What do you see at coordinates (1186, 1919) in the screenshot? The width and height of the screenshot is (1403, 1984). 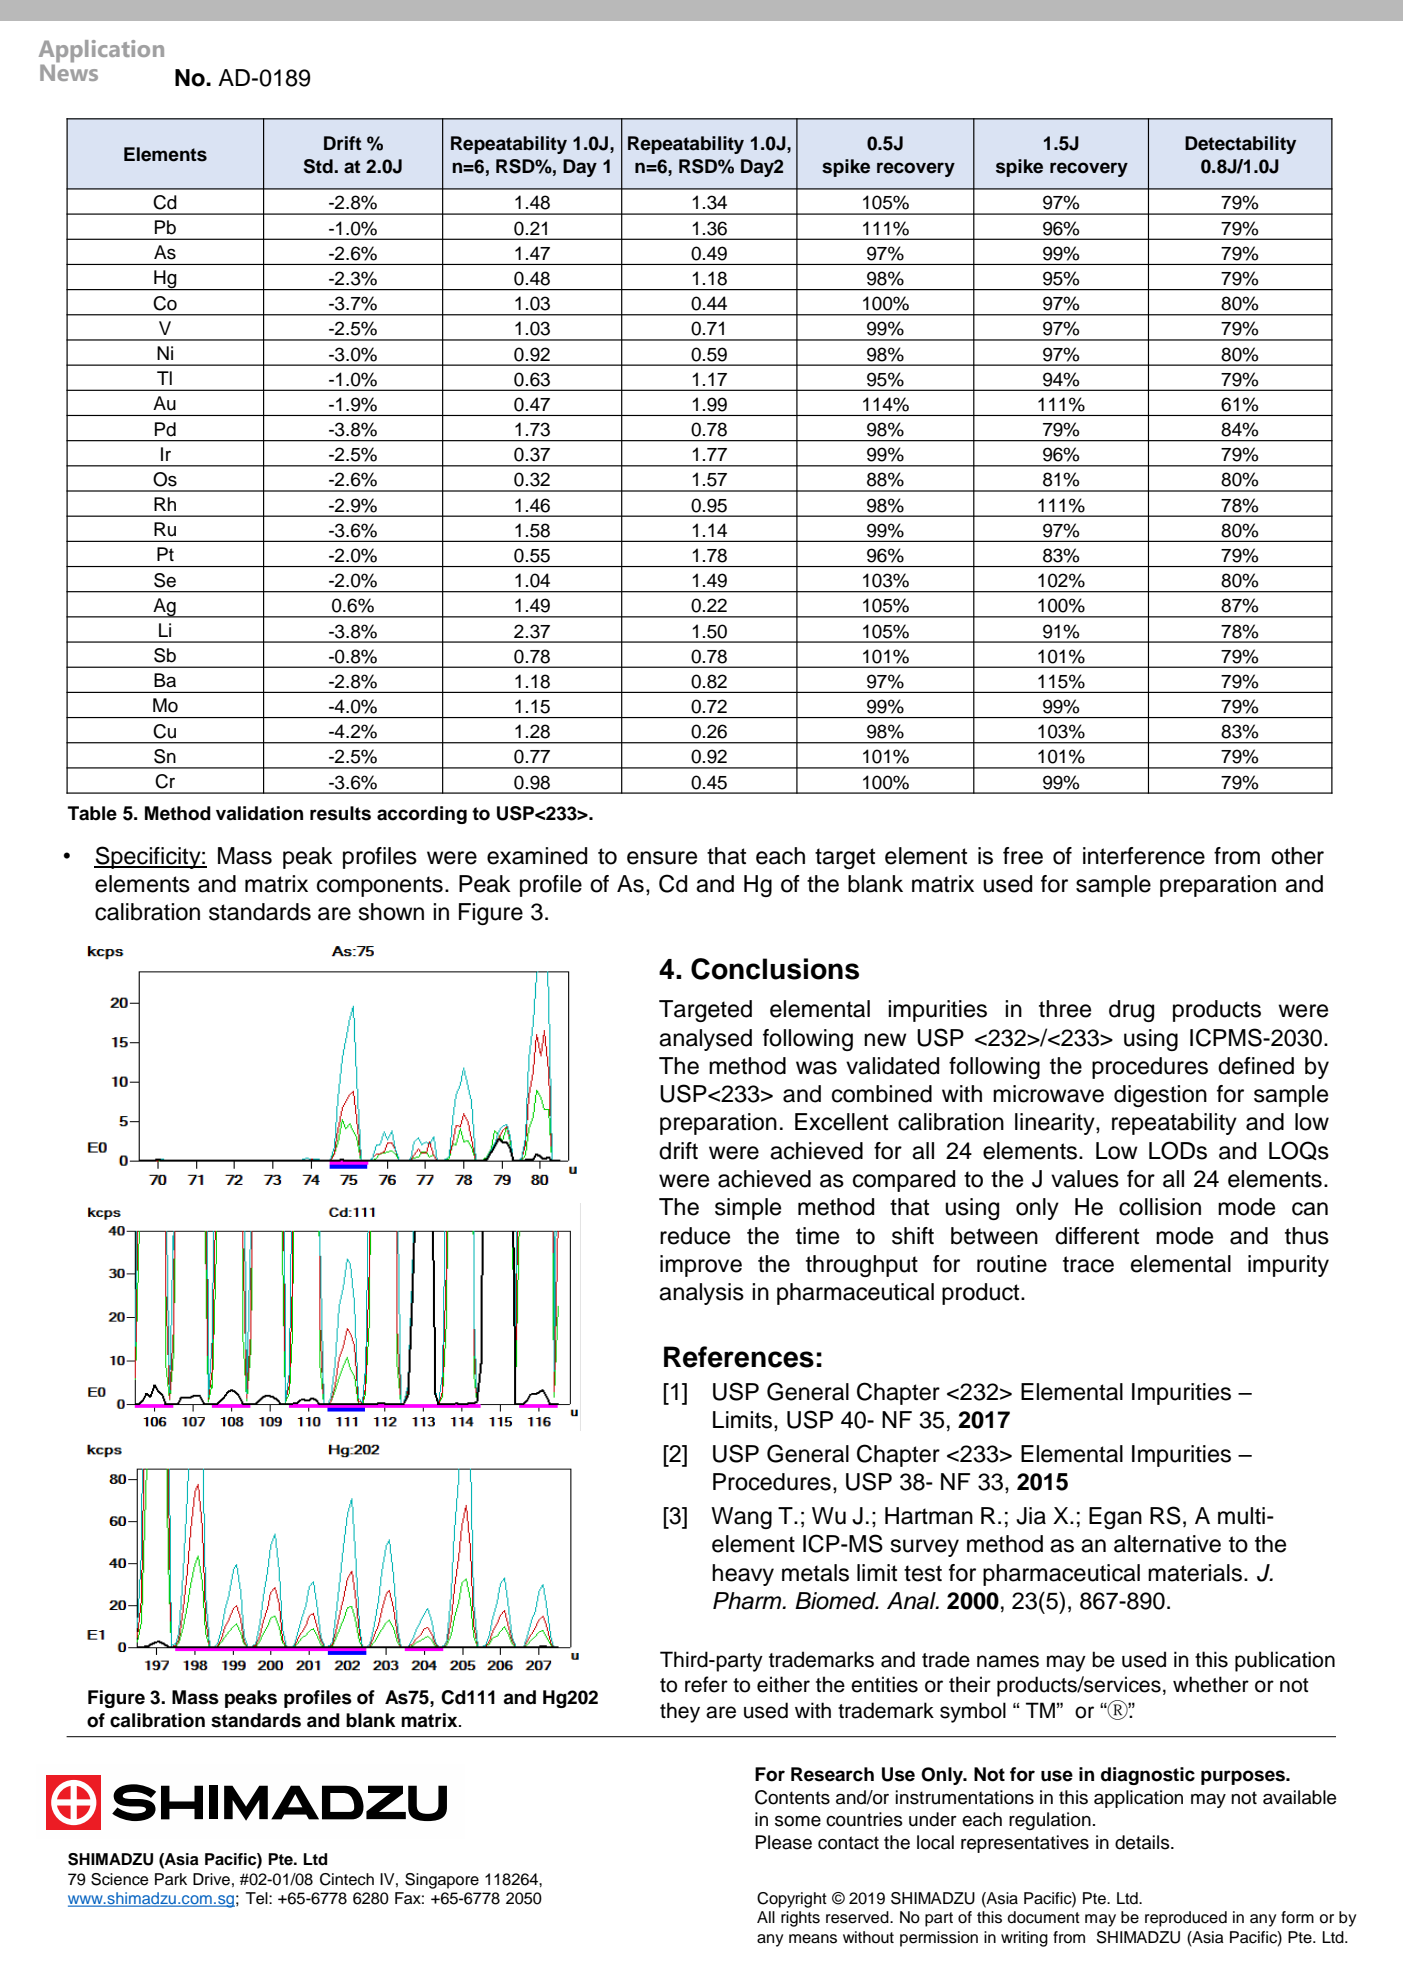 I see `reproduced` at bounding box center [1186, 1919].
